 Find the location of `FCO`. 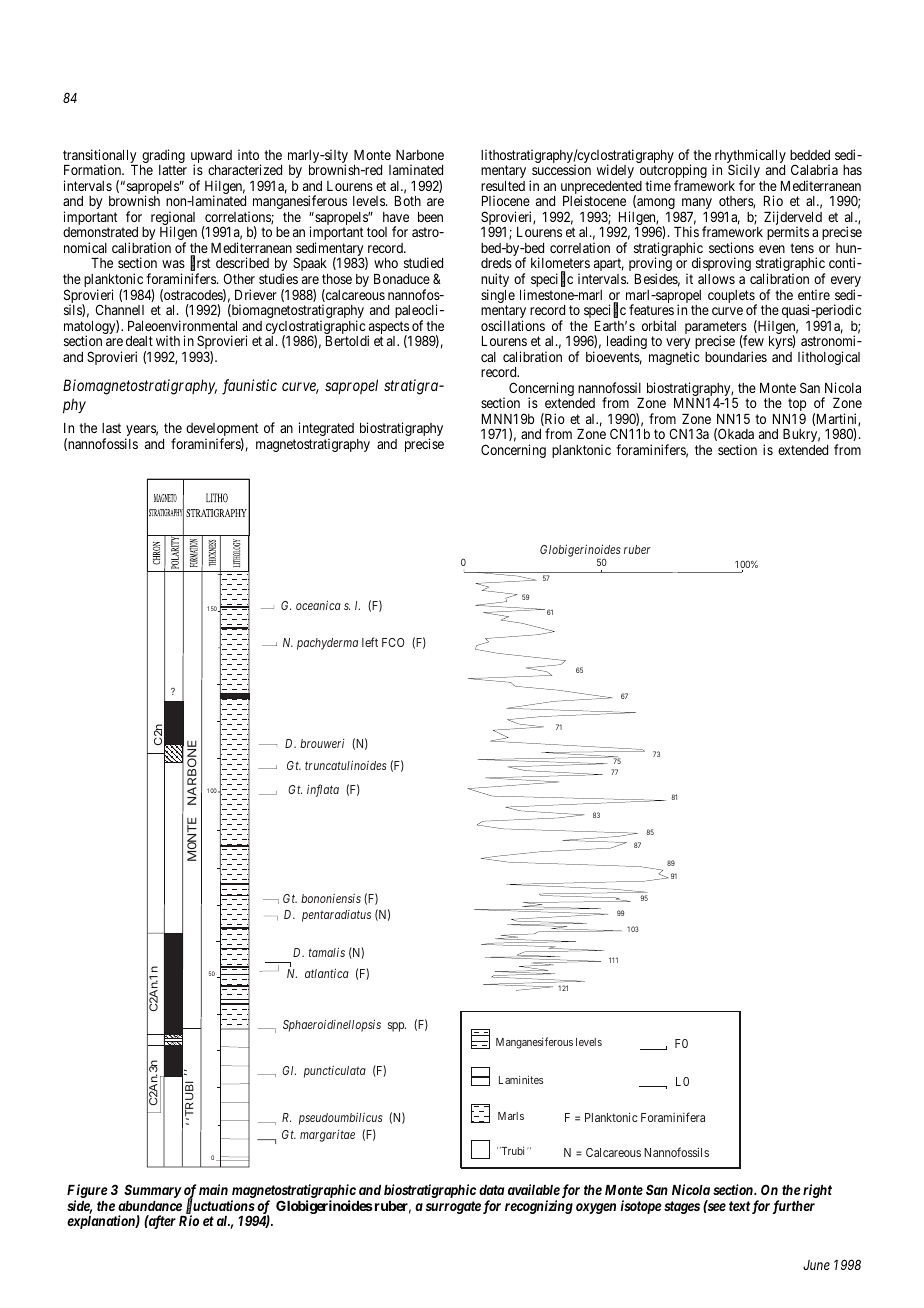

FCO is located at coordinates (393, 642).
